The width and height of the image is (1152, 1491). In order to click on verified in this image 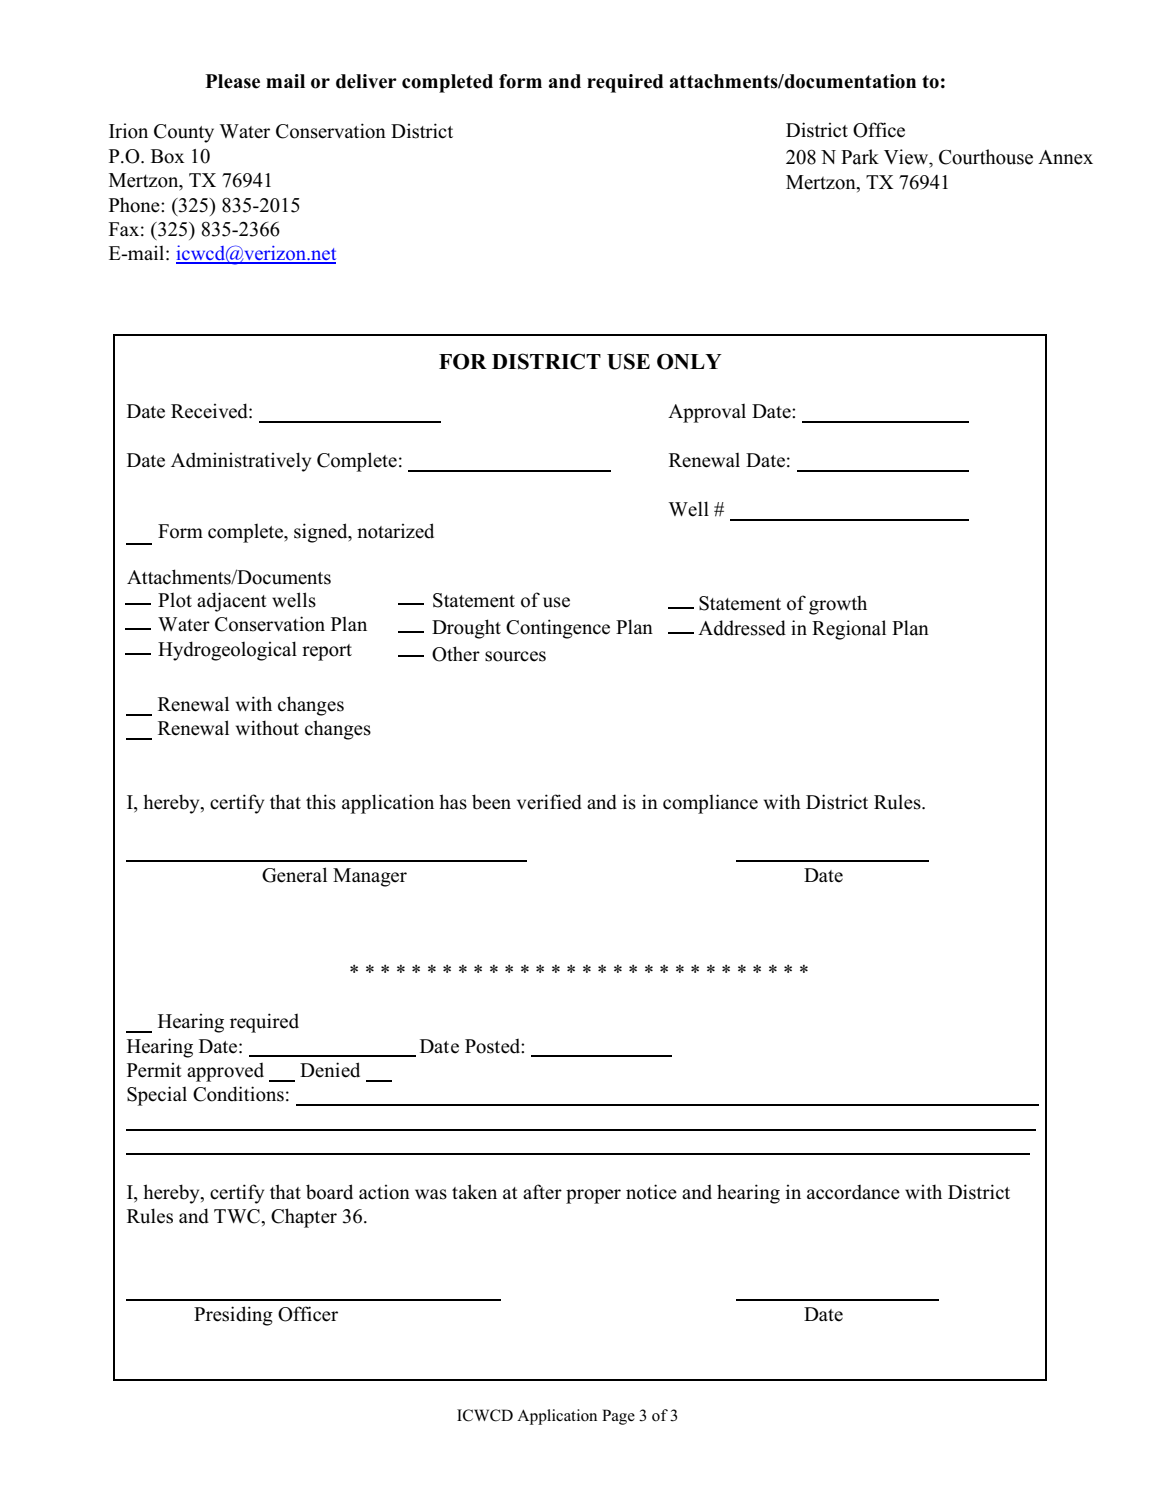, I will do `click(549, 802)`.
